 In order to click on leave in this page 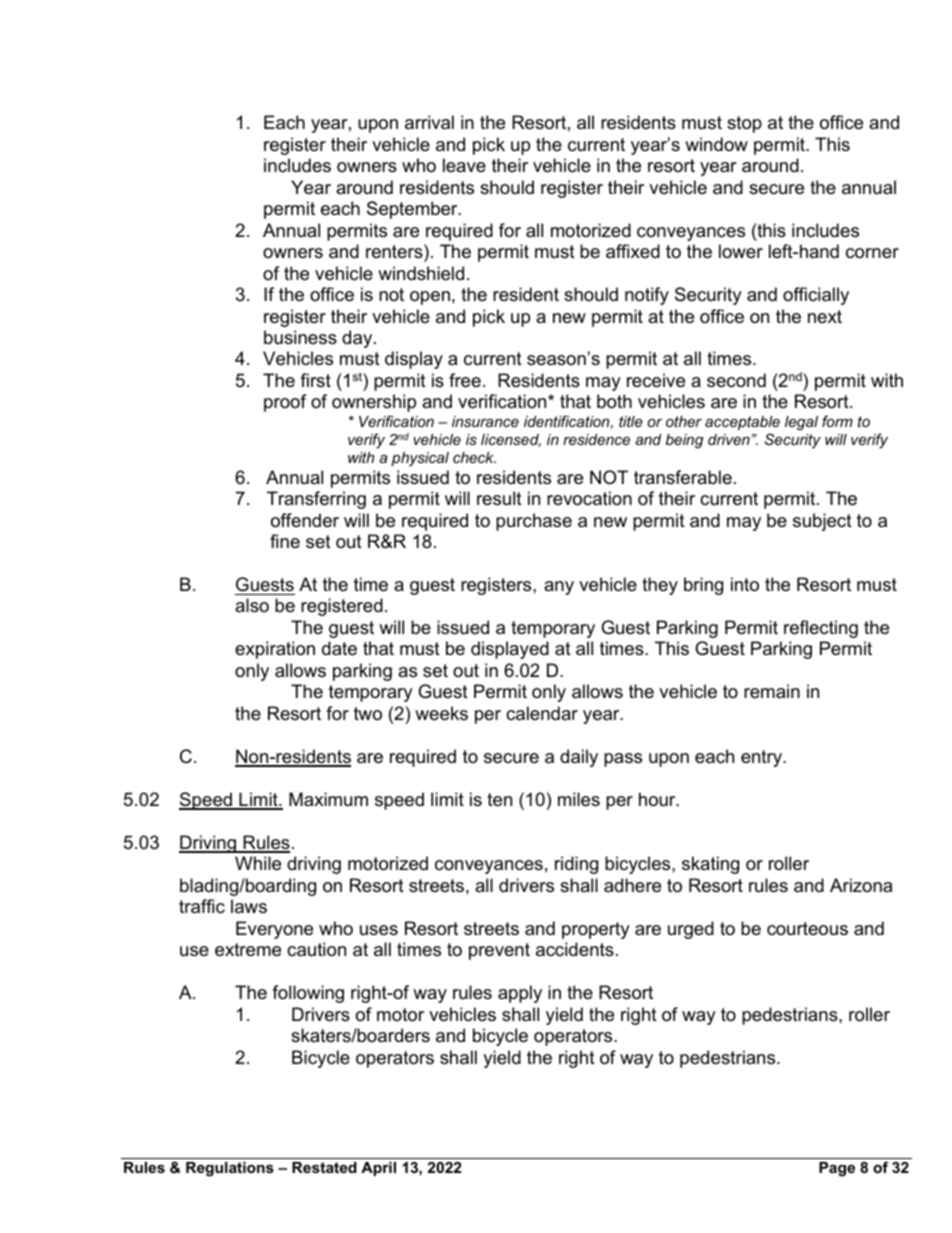, I will do `click(464, 165)`.
